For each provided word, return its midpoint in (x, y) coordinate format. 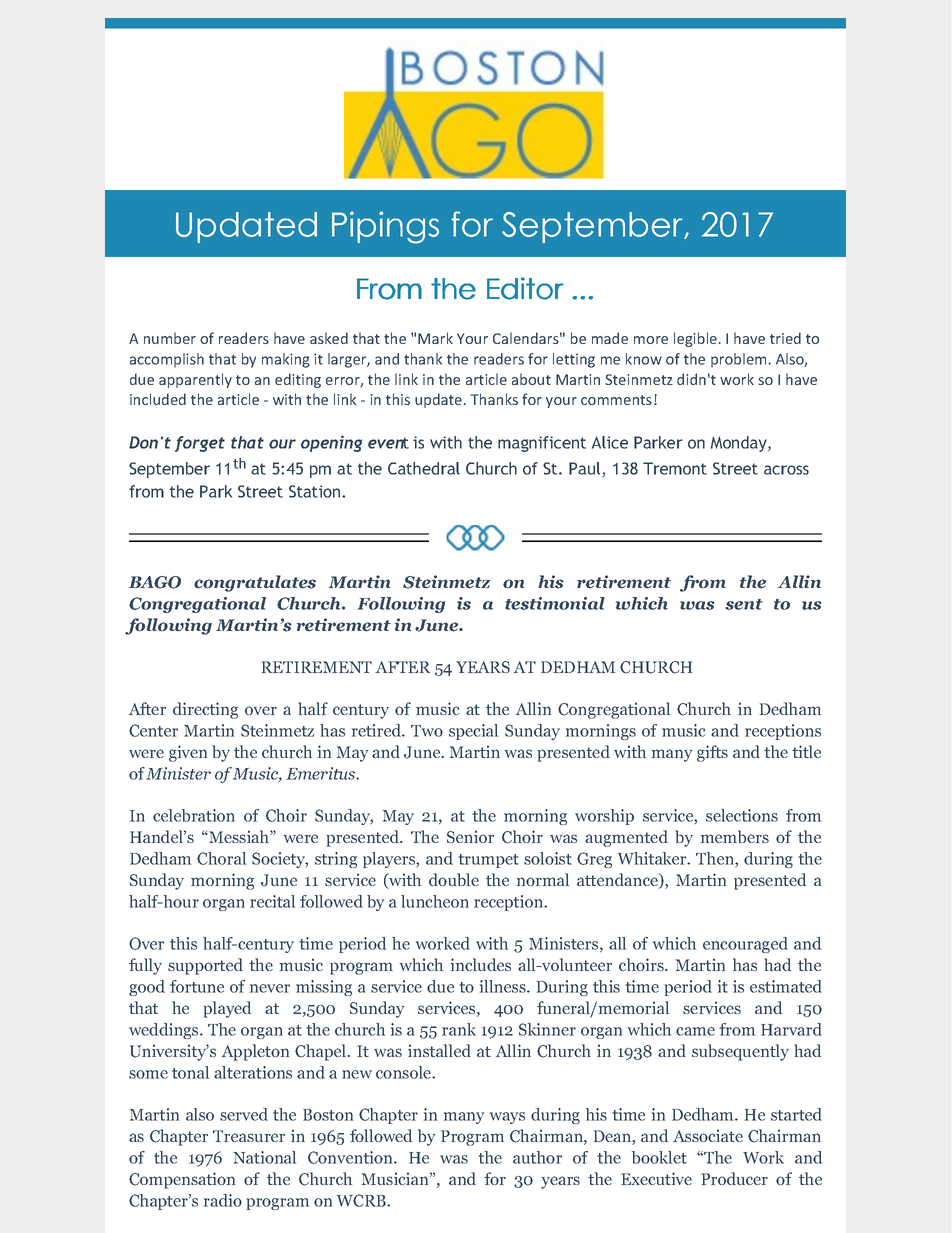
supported (205, 966)
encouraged (745, 945)
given (188, 753)
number (170, 338)
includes (481, 964)
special (473, 732)
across (786, 470)
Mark (435, 338)
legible (695, 339)
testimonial (555, 603)
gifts (712, 753)
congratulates (255, 583)
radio (223, 1200)
